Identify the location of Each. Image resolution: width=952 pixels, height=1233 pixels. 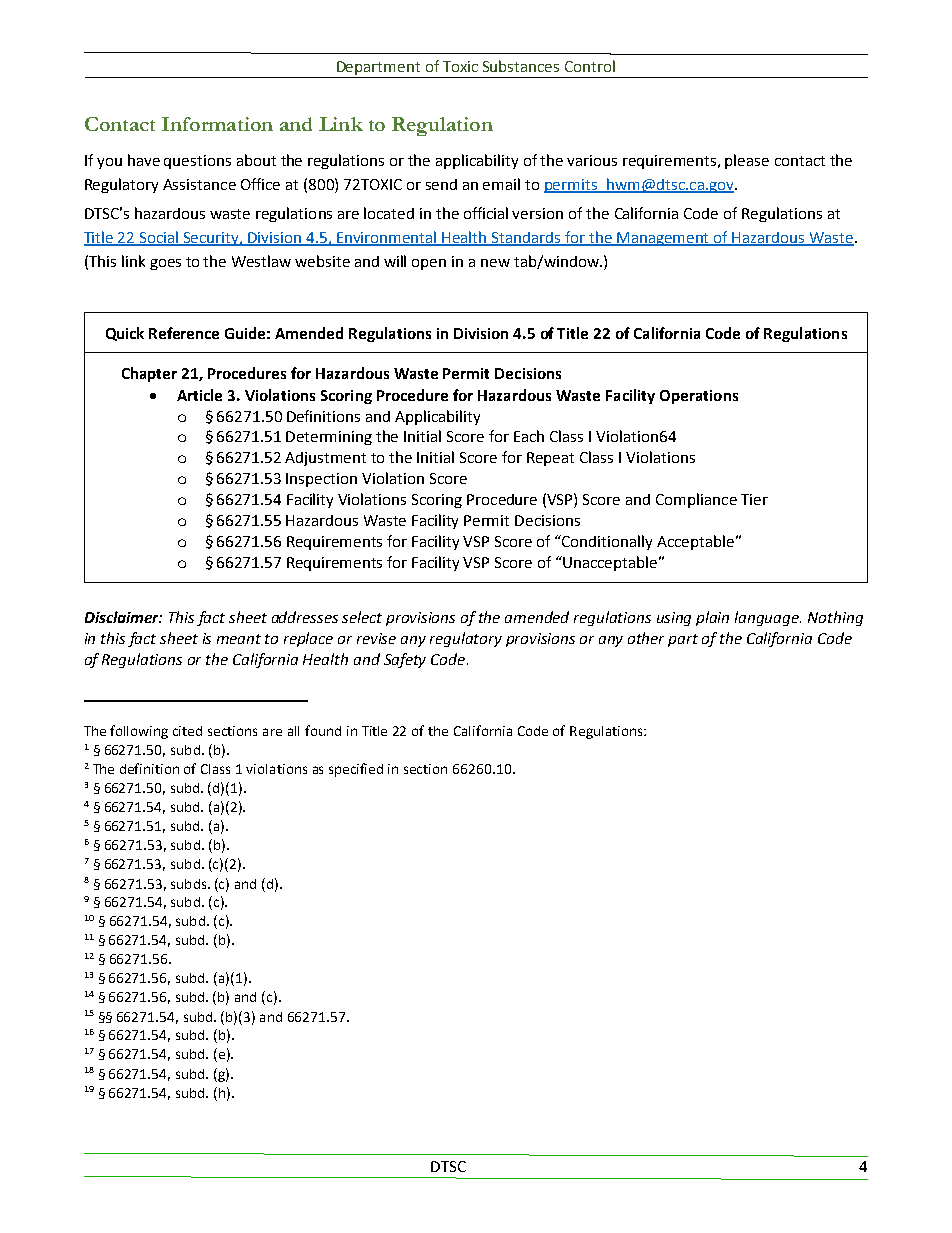
(529, 436).
